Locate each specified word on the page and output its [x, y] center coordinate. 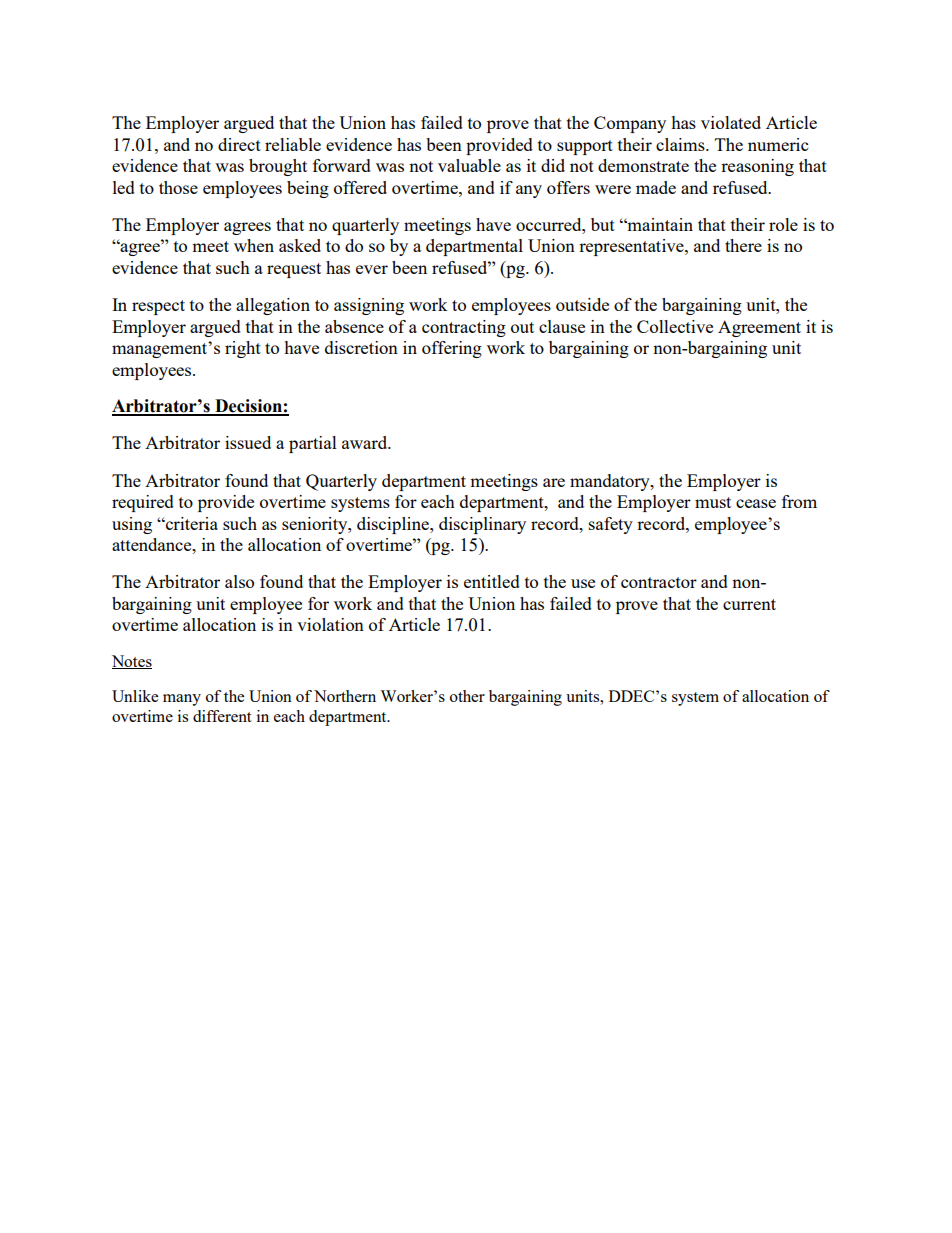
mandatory [611, 482]
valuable [469, 165]
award [366, 442]
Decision [248, 407]
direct [239, 144]
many [182, 700]
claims [681, 144]
